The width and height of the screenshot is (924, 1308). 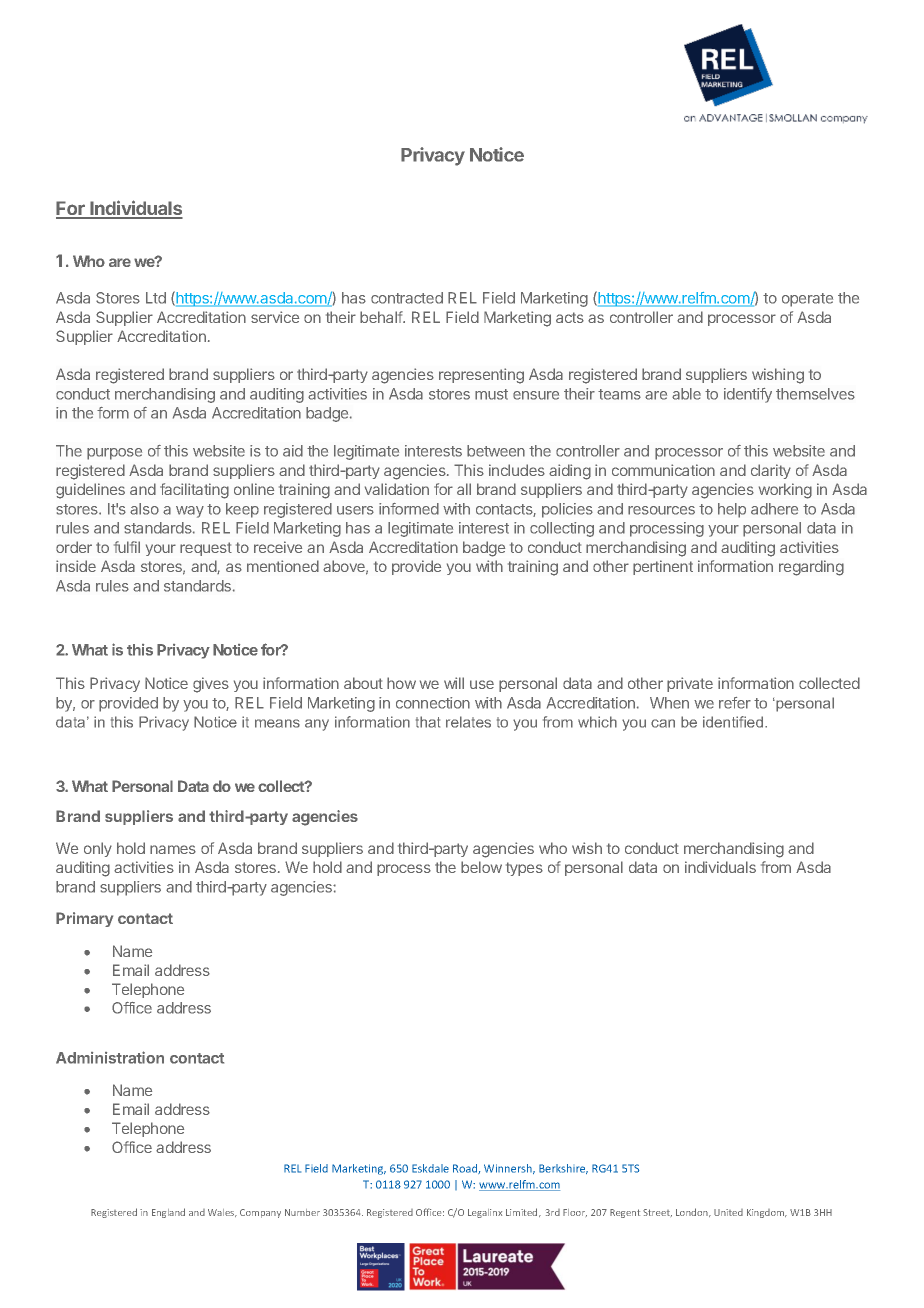 I want to click on Ltd, so click(x=156, y=298).
